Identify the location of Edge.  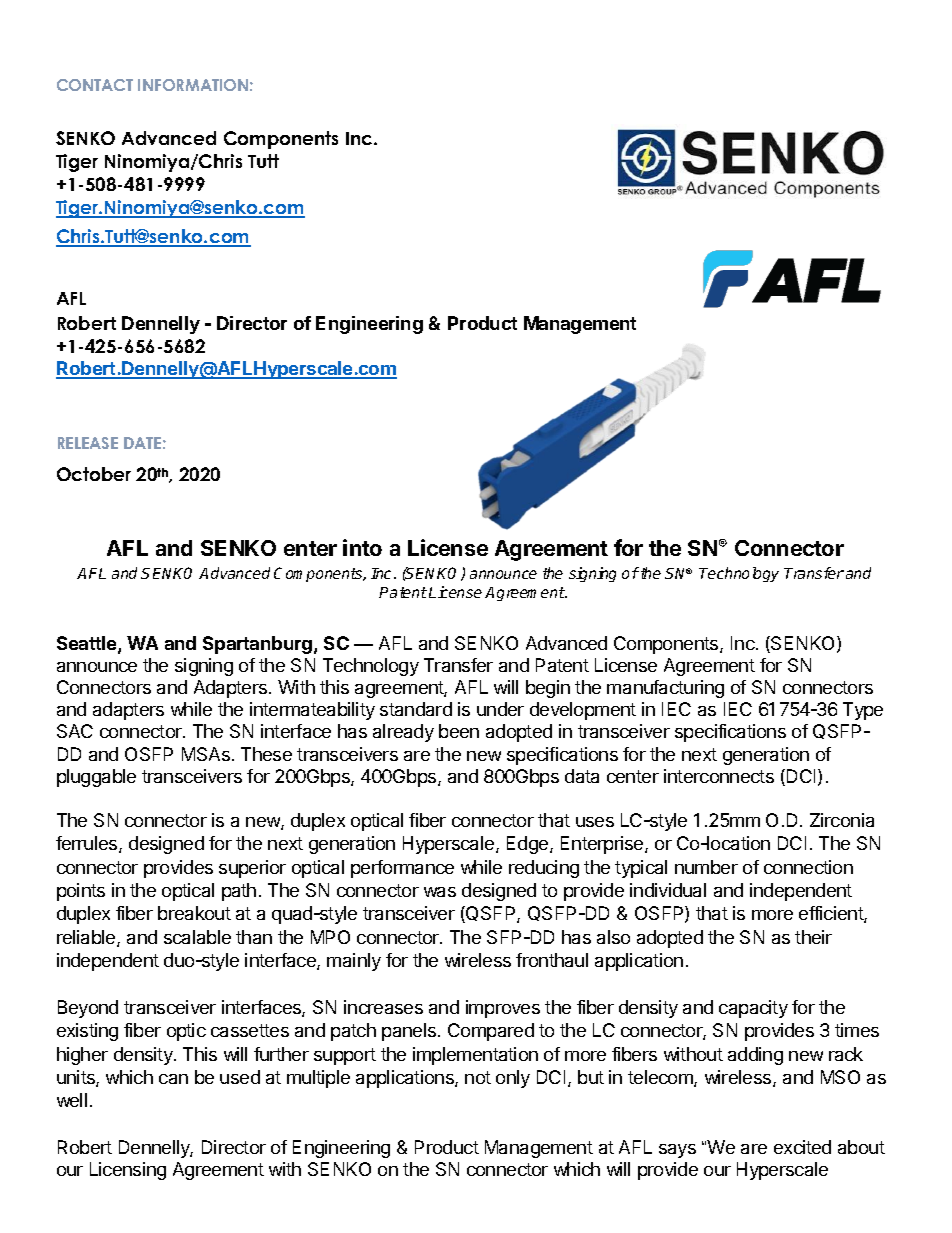
(529, 845).
